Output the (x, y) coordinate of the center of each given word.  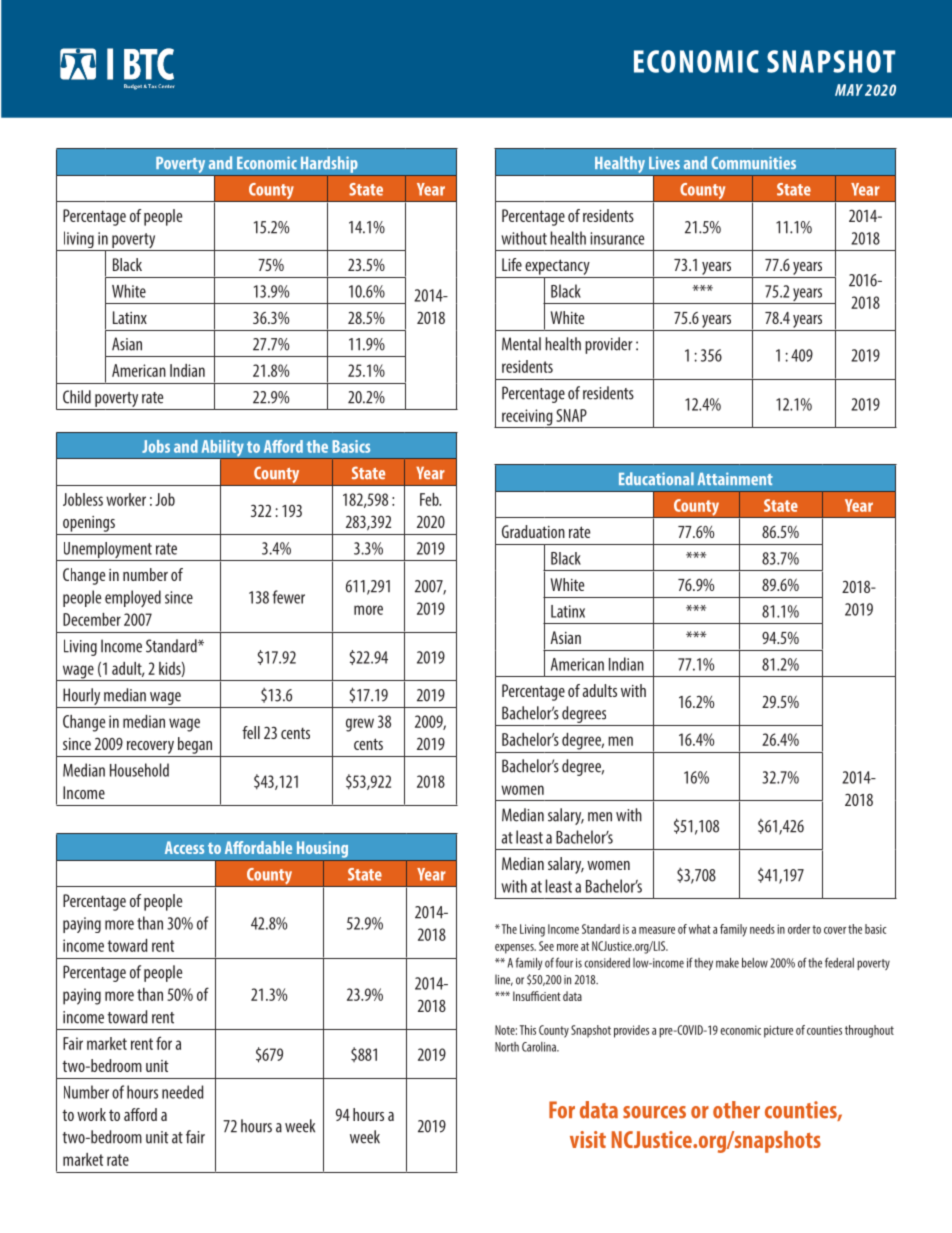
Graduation (533, 531)
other (736, 1110)
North (507, 1047)
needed (183, 1092)
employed (133, 598)
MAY (849, 90)
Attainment (735, 478)
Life (512, 264)
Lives (664, 162)
